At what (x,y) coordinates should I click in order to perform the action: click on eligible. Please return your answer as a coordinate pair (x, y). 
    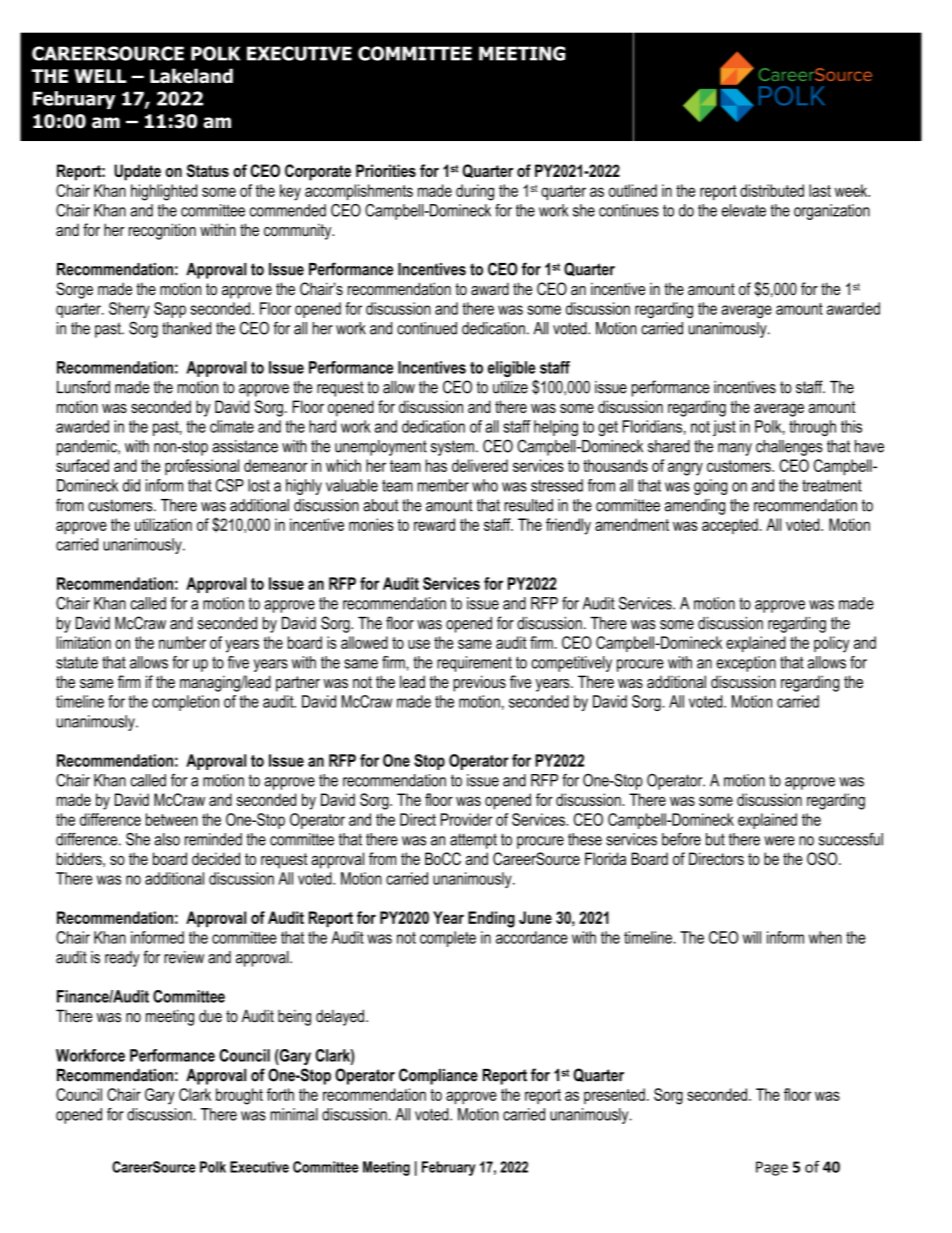
    Looking at the image, I should click on (511, 369).
